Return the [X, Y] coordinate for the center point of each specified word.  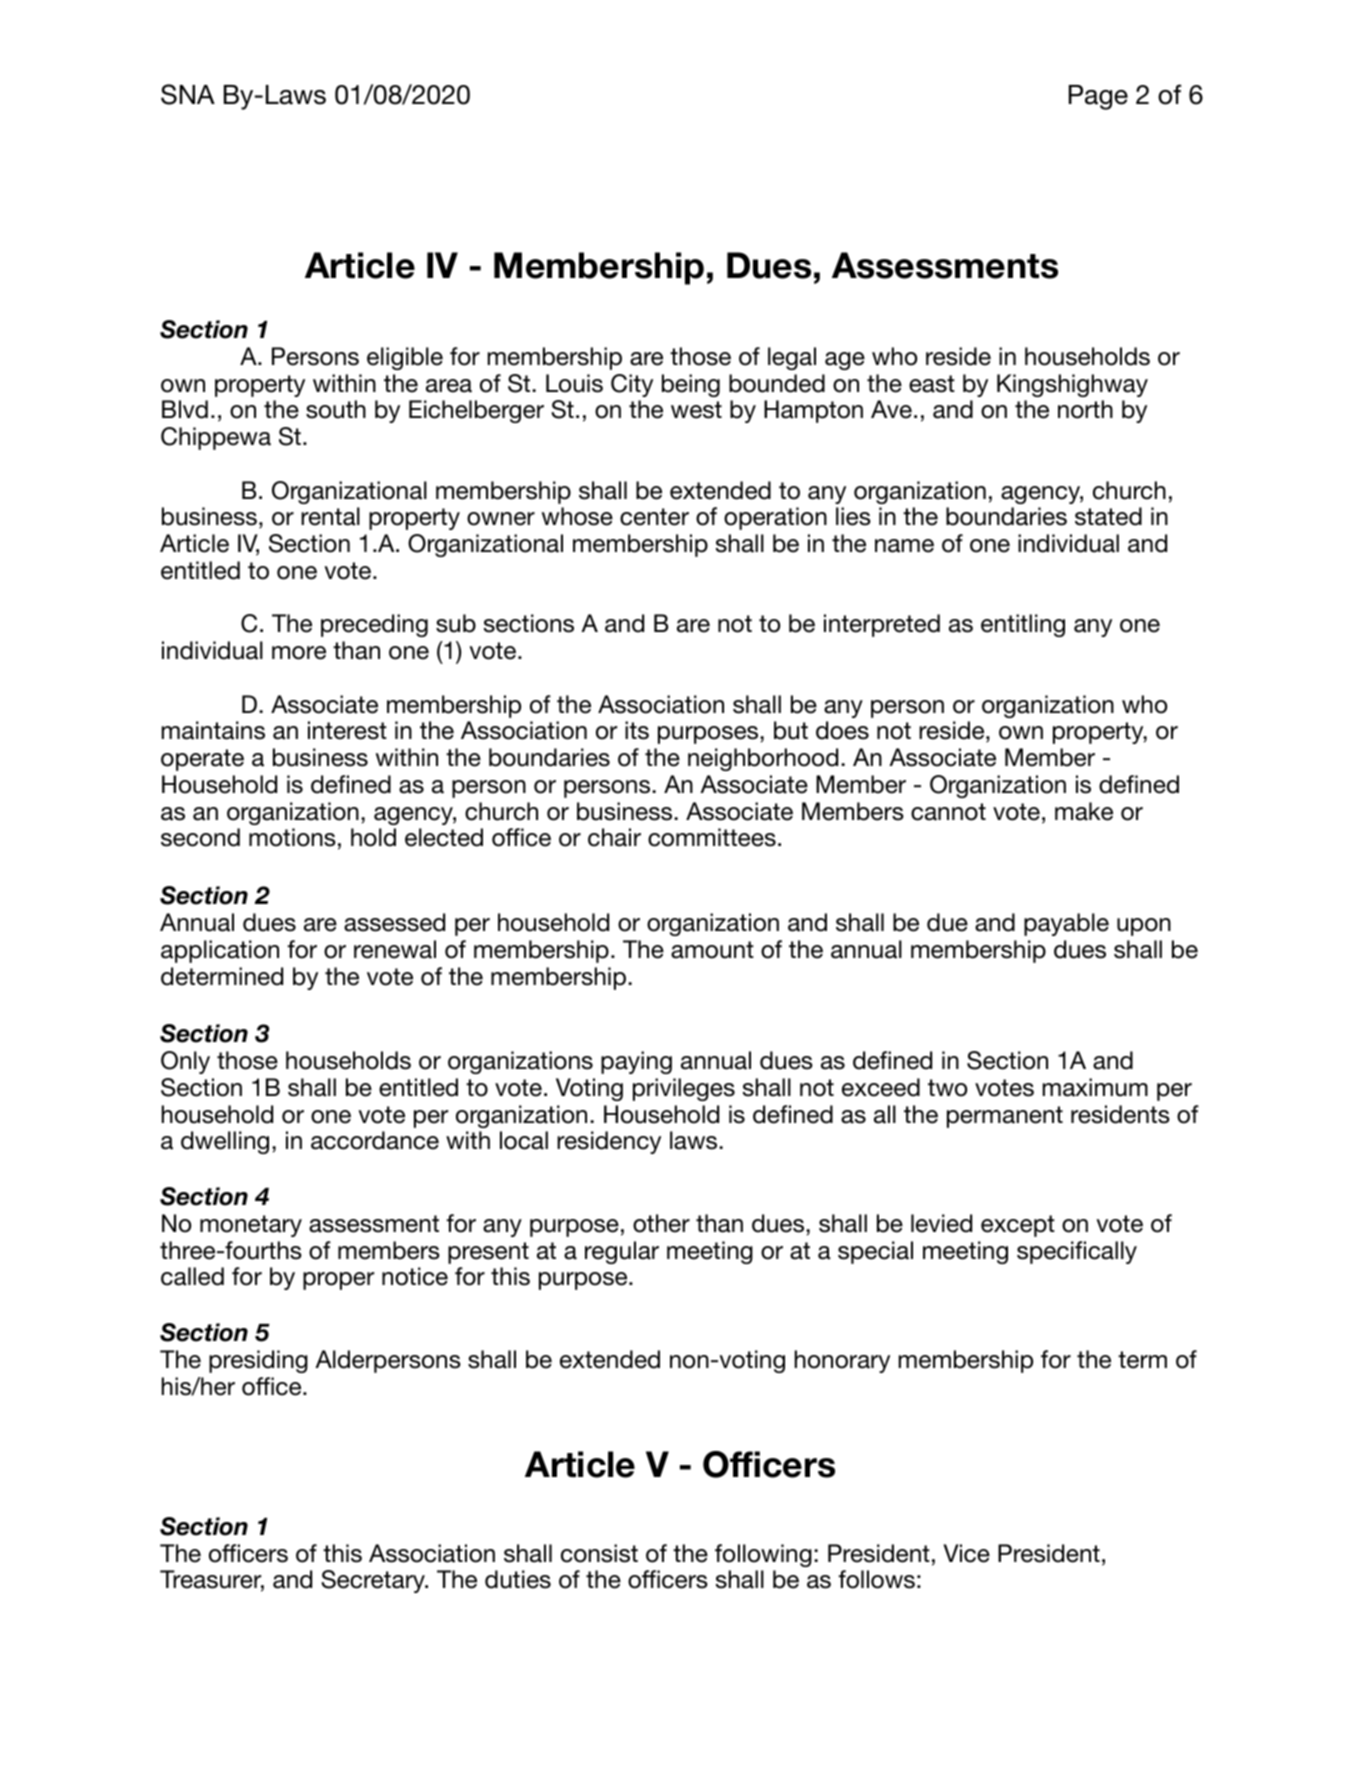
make [1084, 811]
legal [792, 358]
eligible [405, 358]
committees [712, 837]
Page [1098, 97]
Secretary [374, 1581]
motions [292, 837]
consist [599, 1553]
